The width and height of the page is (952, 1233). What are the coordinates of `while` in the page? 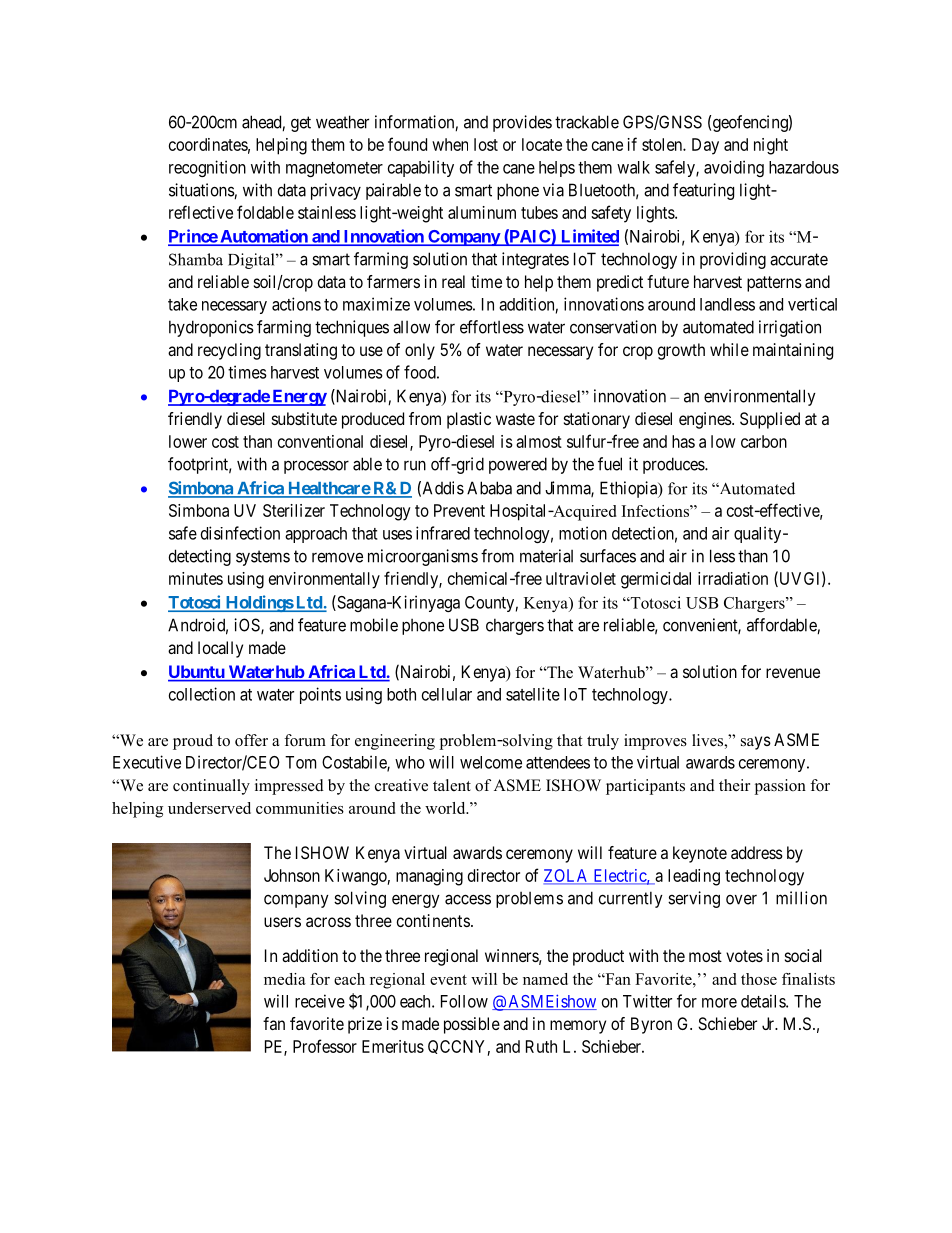 It's located at (729, 349).
